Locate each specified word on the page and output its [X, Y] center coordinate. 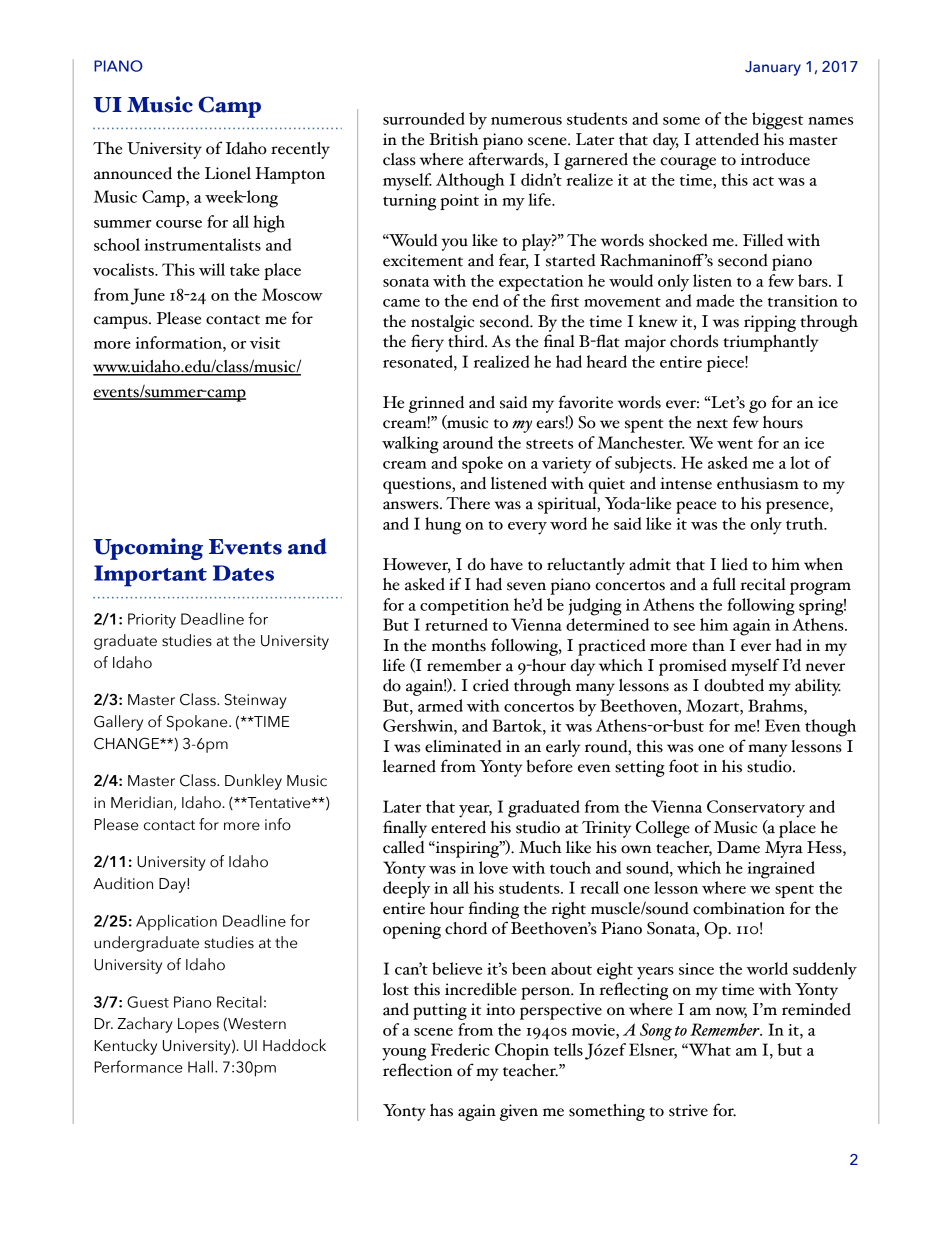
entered [458, 827]
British [454, 139]
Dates [243, 573]
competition [464, 607]
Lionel [228, 173]
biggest [777, 121]
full [724, 584]
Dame [738, 847]
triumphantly [771, 343]
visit [265, 343]
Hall [200, 1066]
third [467, 341]
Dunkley [253, 782]
